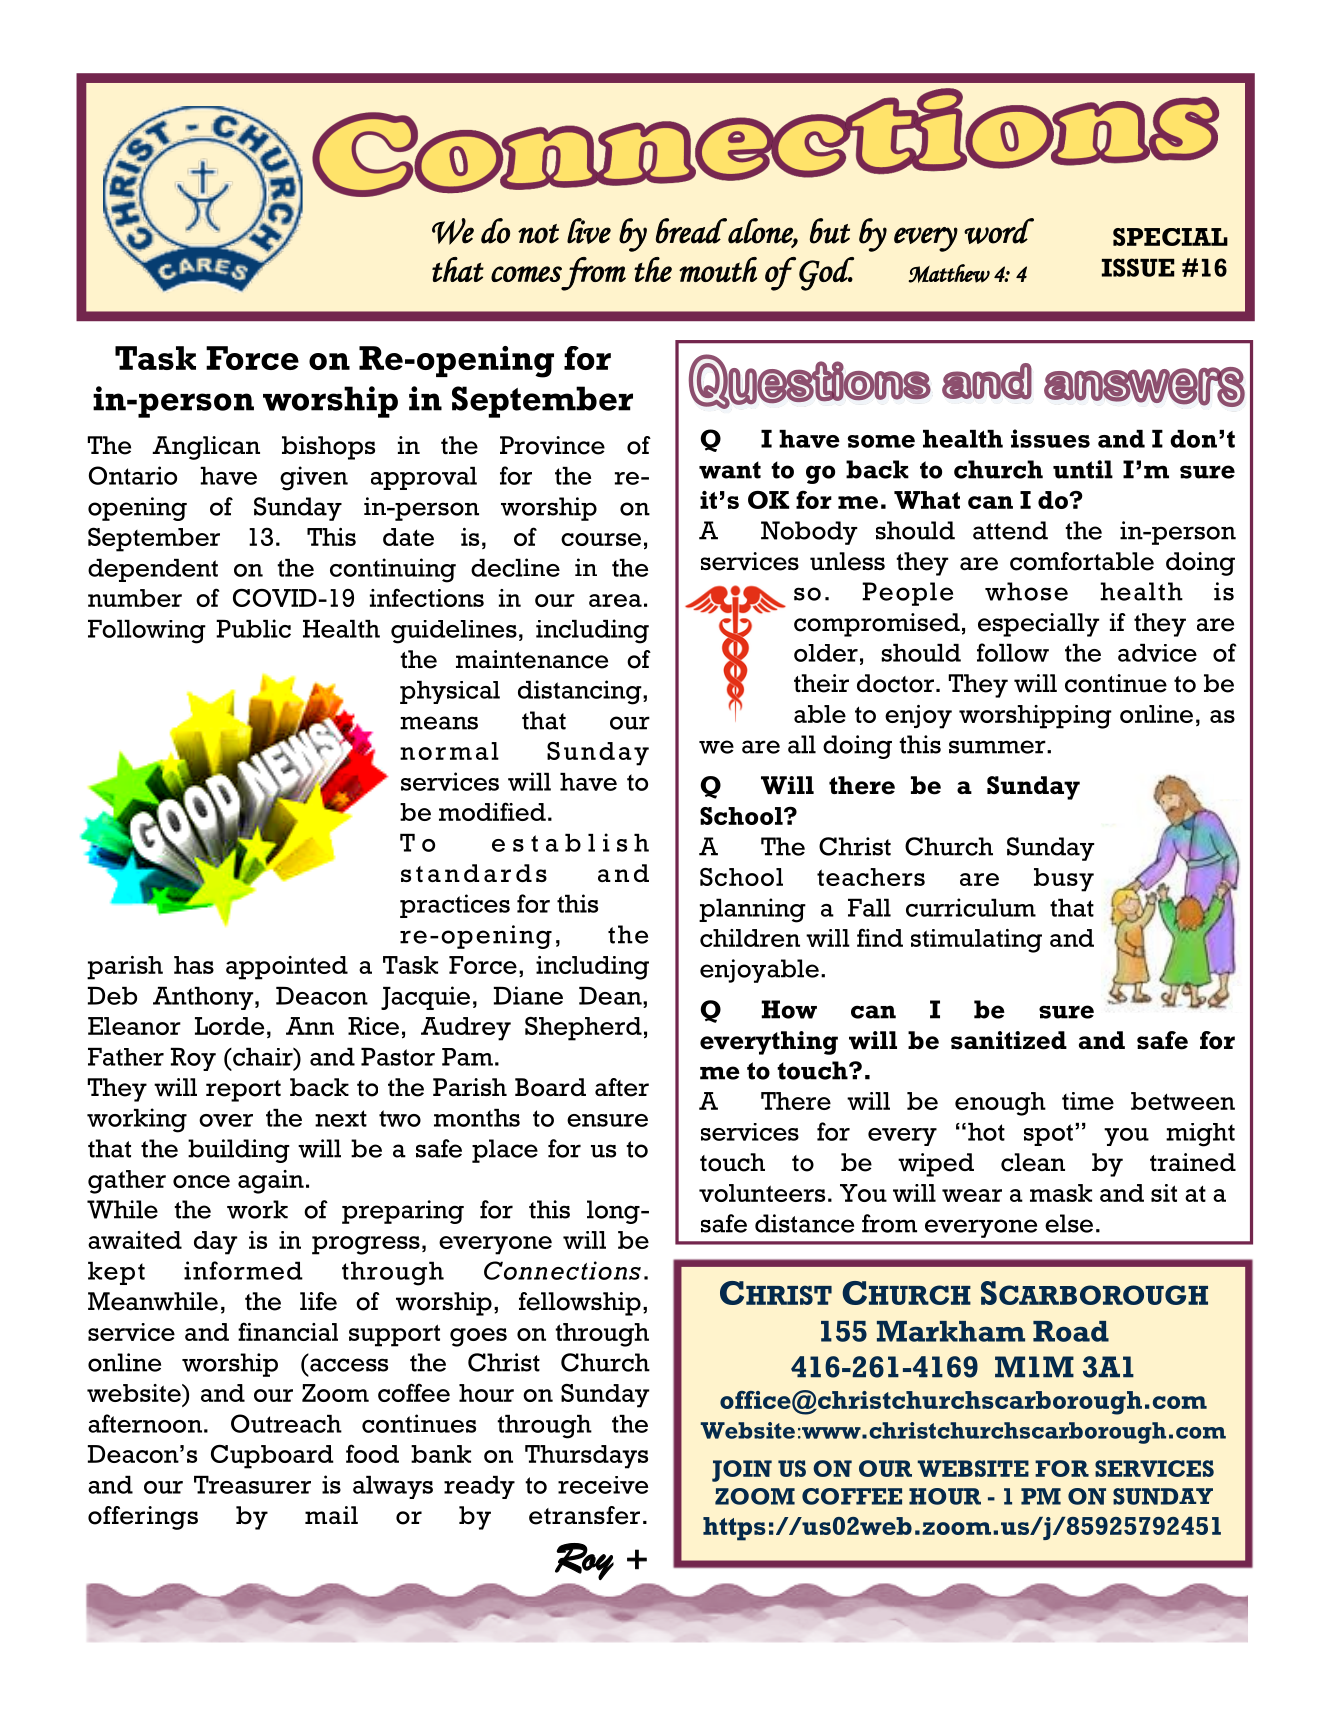  Describe the element at coordinates (526, 274) in the screenshot. I see `comes` at that location.
